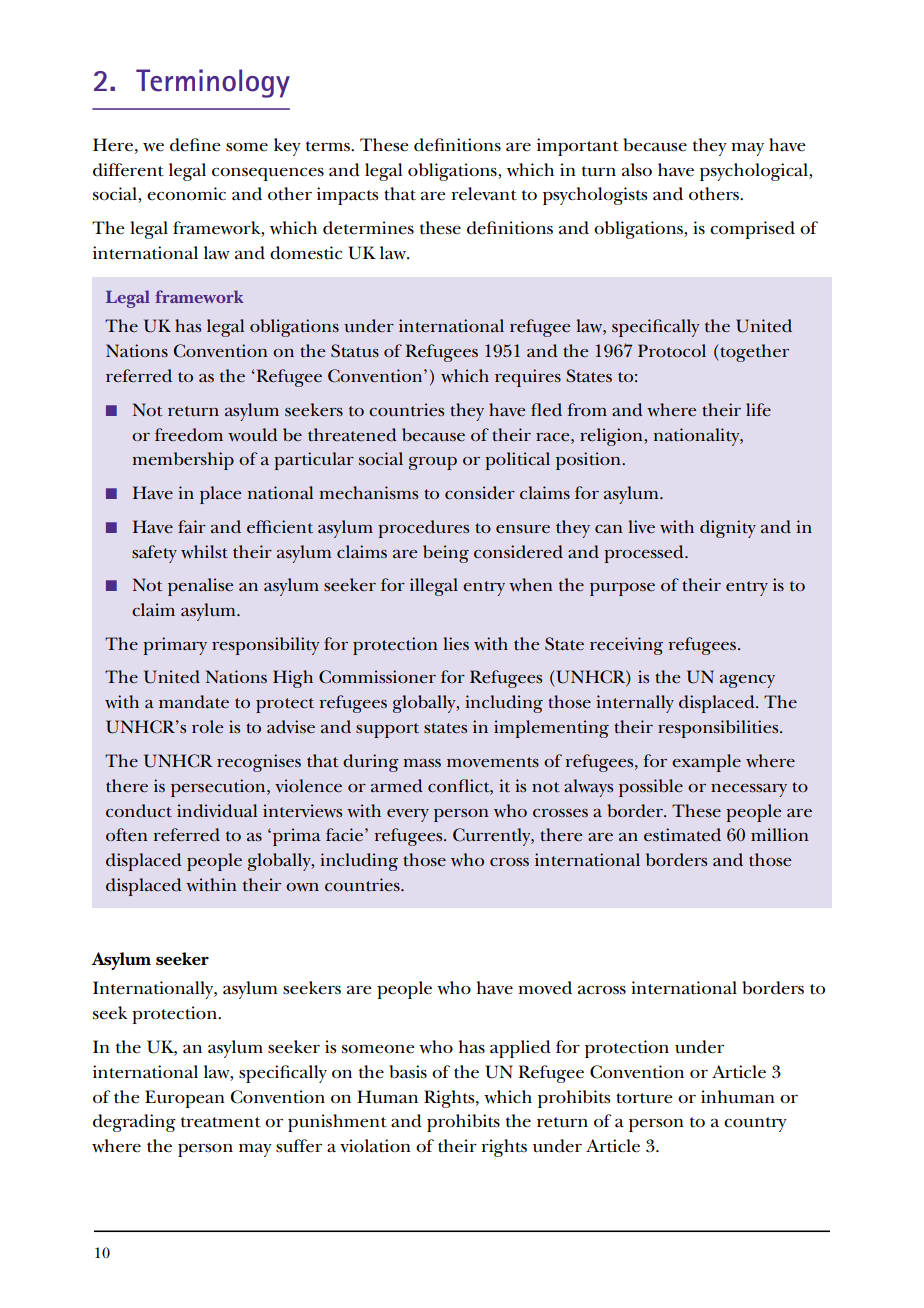 The image size is (924, 1308). What do you see at coordinates (195, 145) in the page?
I see `define` at bounding box center [195, 145].
